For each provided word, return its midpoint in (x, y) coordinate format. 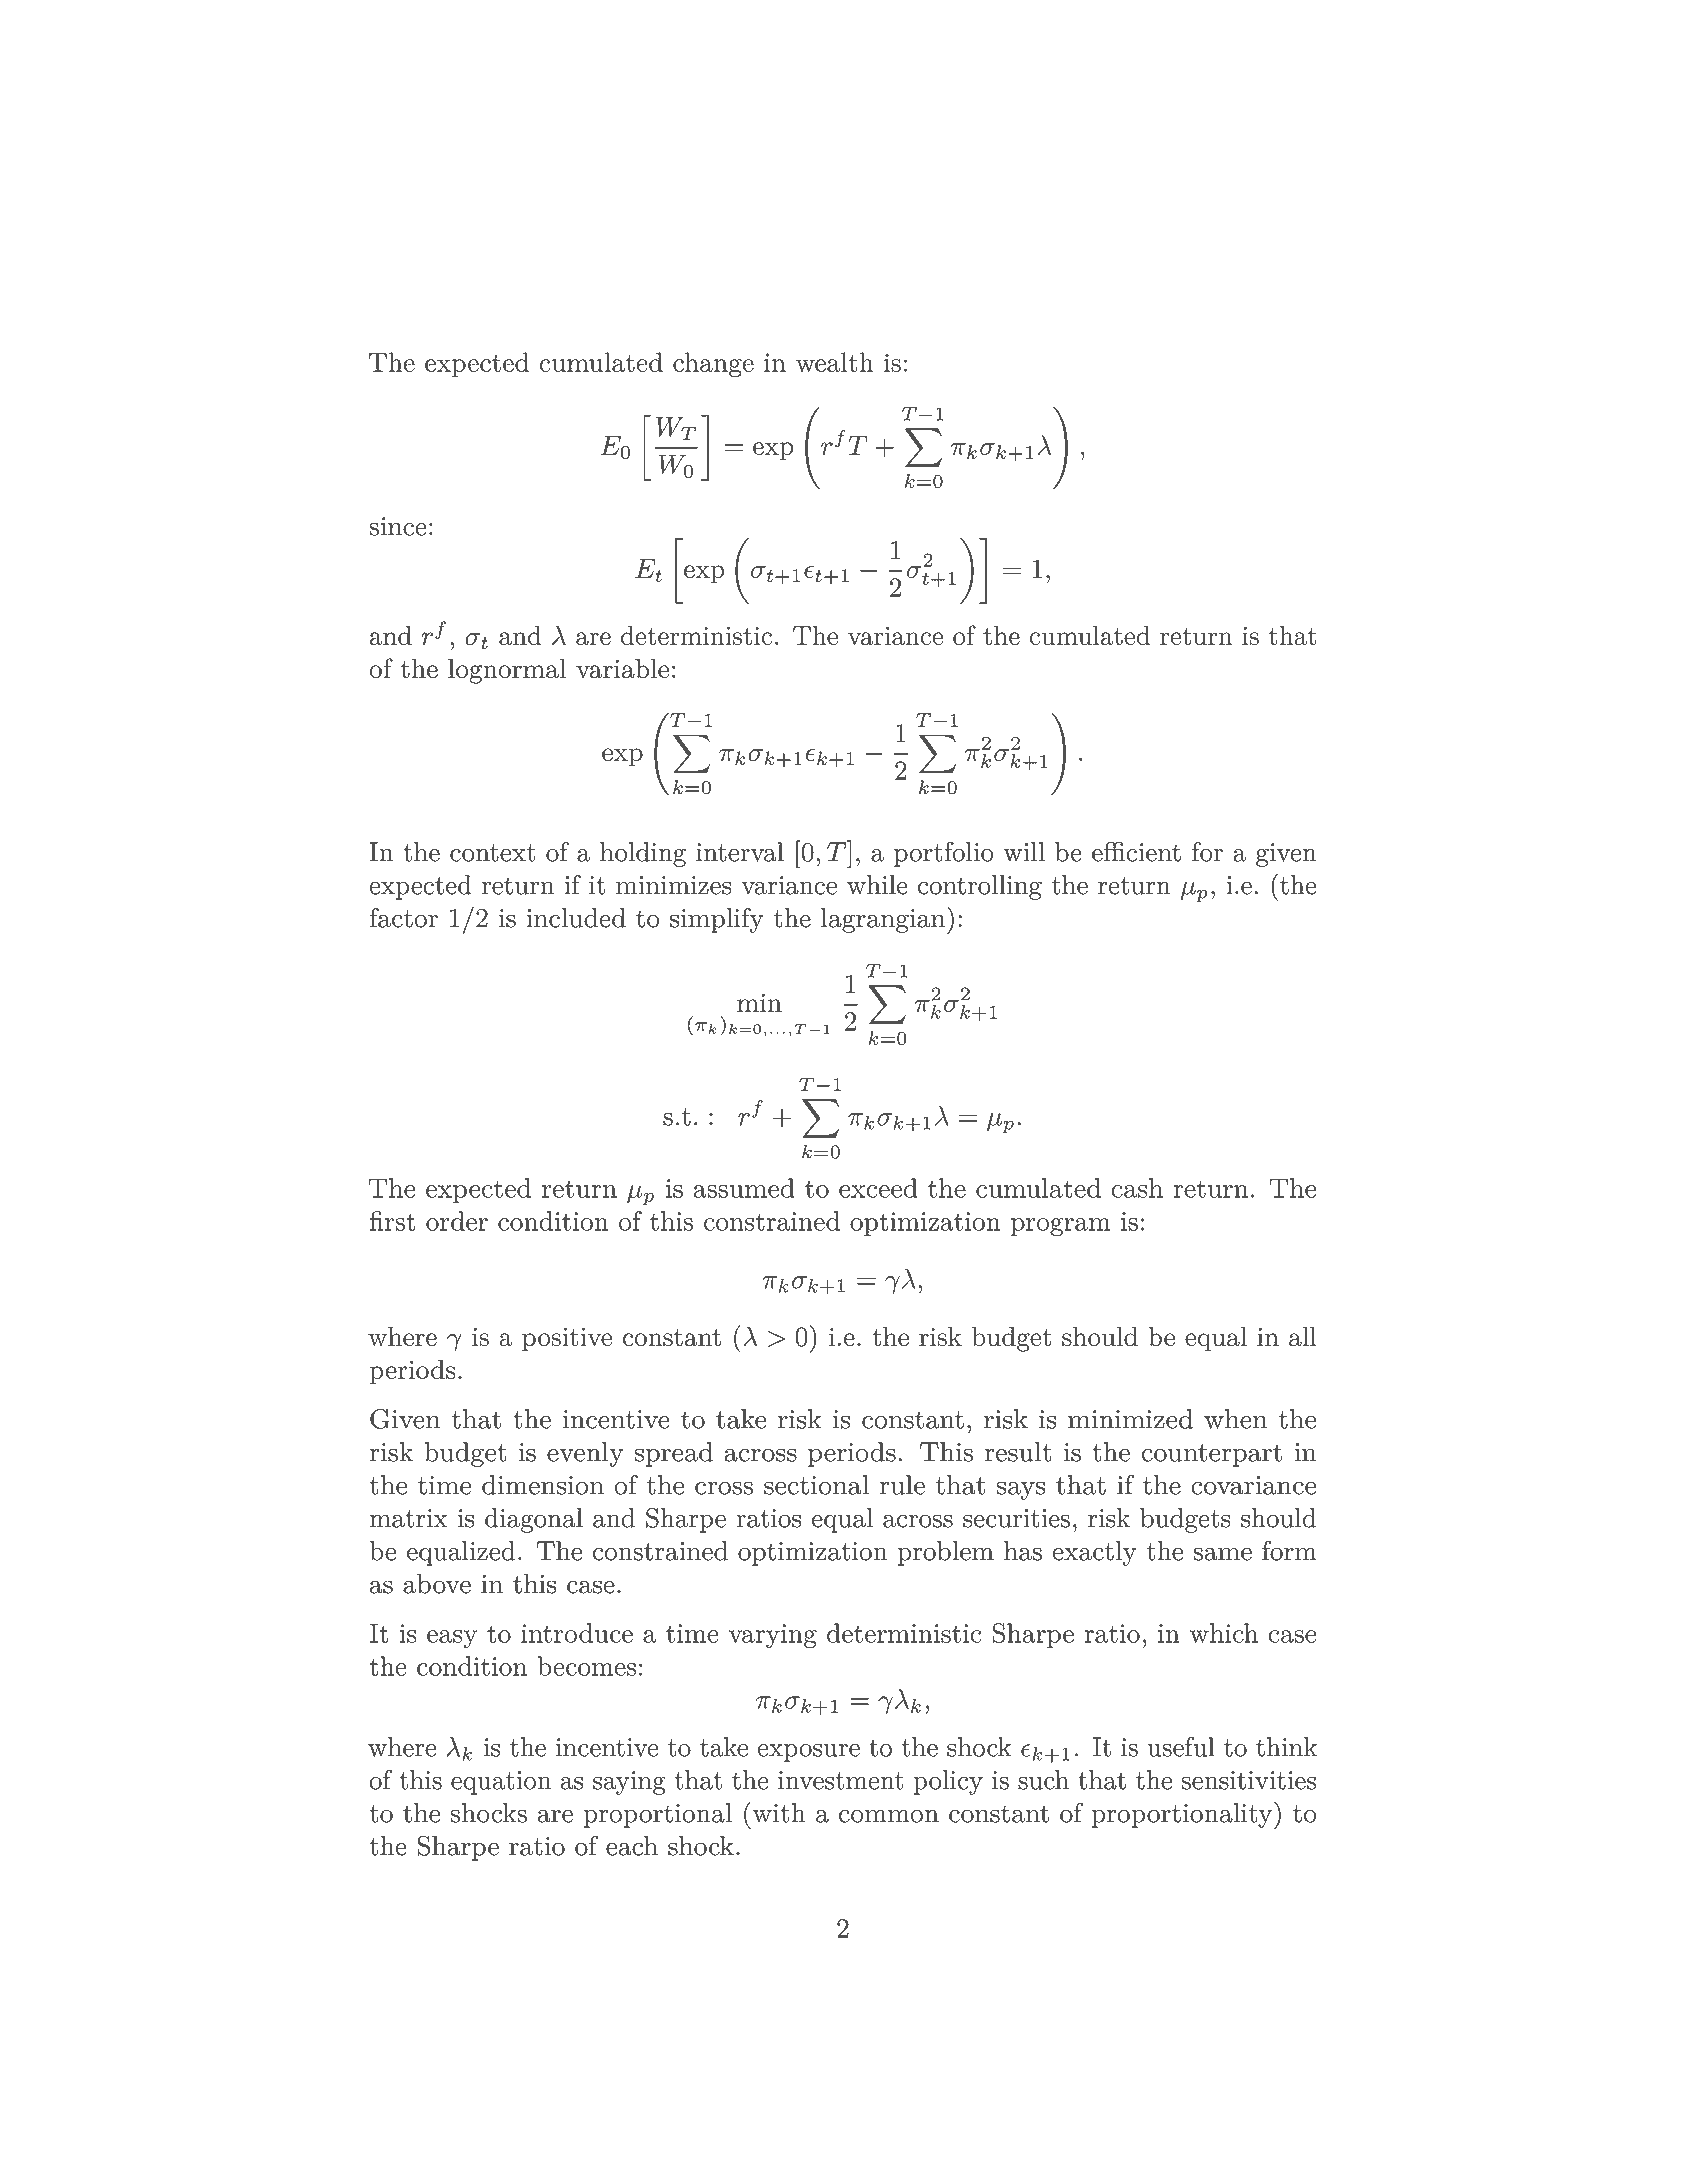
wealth (835, 362)
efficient (1136, 851)
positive (567, 1339)
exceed (878, 1188)
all (1303, 1336)
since (398, 526)
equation (501, 1783)
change (713, 365)
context (492, 853)
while (877, 885)
